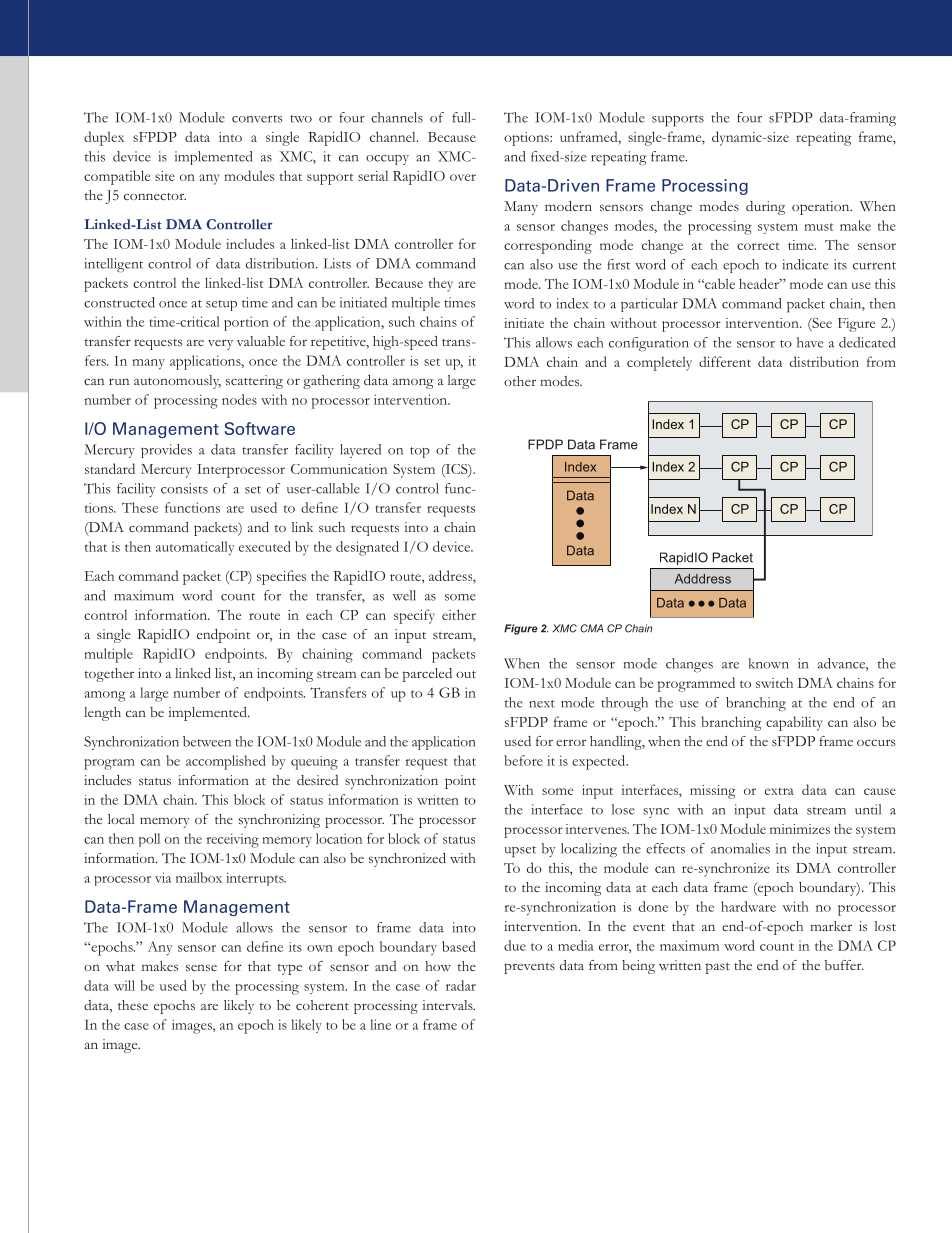 Image resolution: width=952 pixels, height=1233 pixels. I want to click on between, so click(207, 741).
